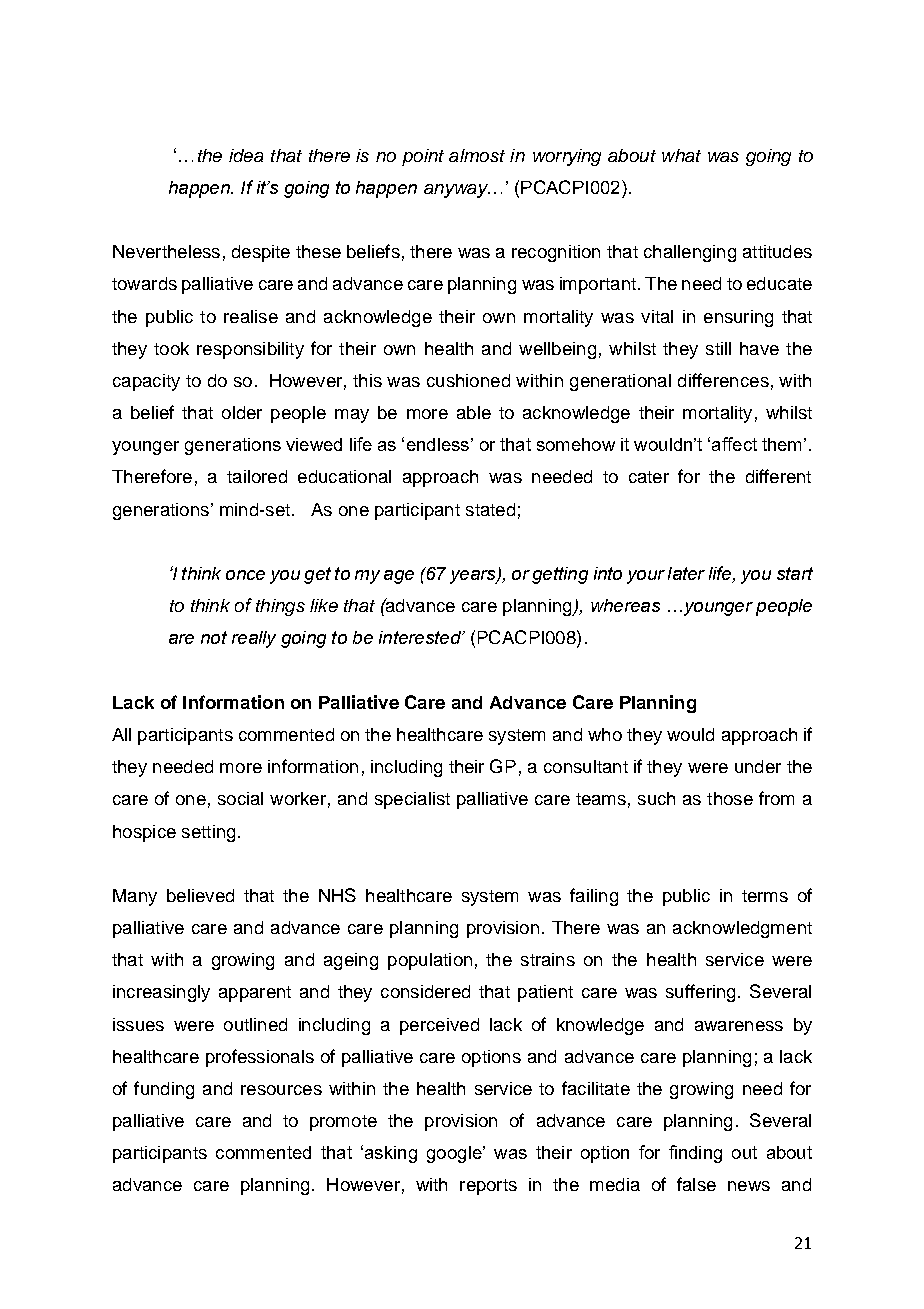  What do you see at coordinates (246, 155) in the screenshot?
I see `idea` at bounding box center [246, 155].
